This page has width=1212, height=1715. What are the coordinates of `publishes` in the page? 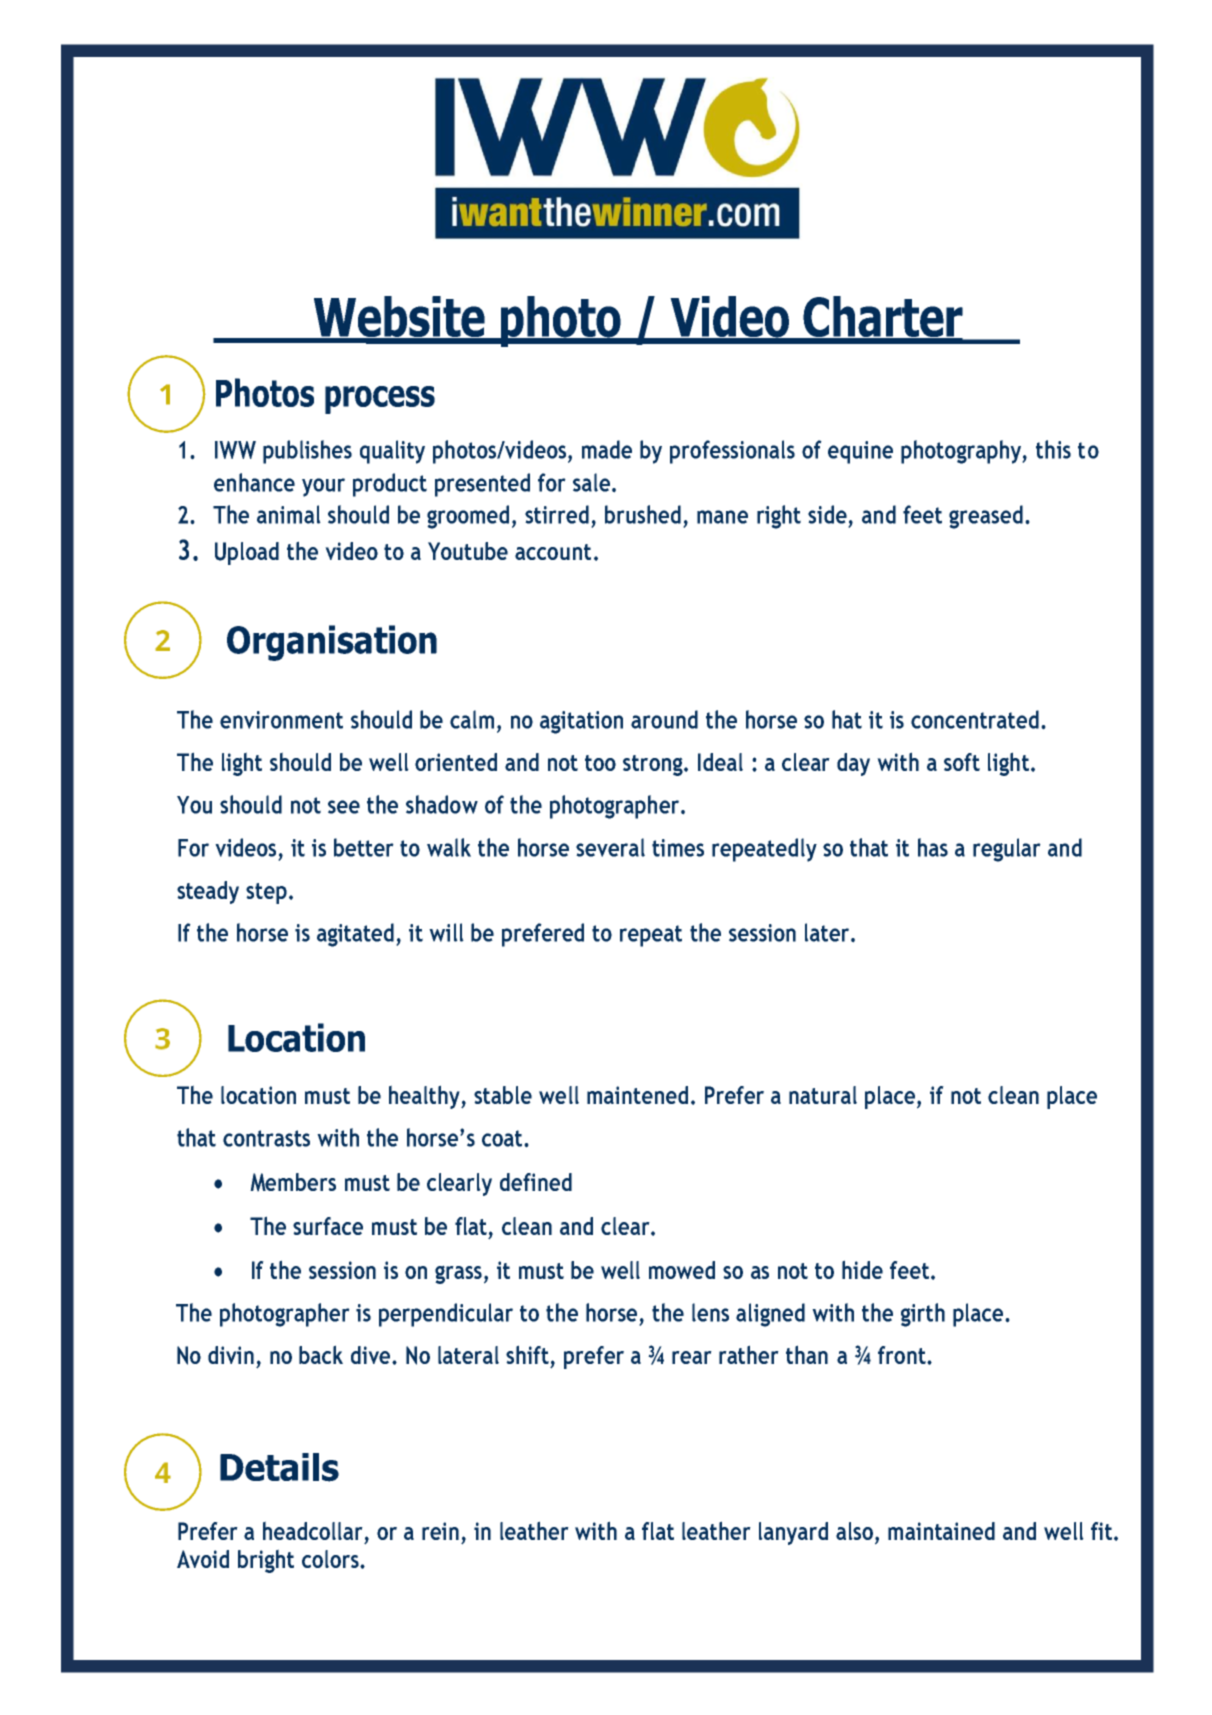 It's located at (307, 452).
